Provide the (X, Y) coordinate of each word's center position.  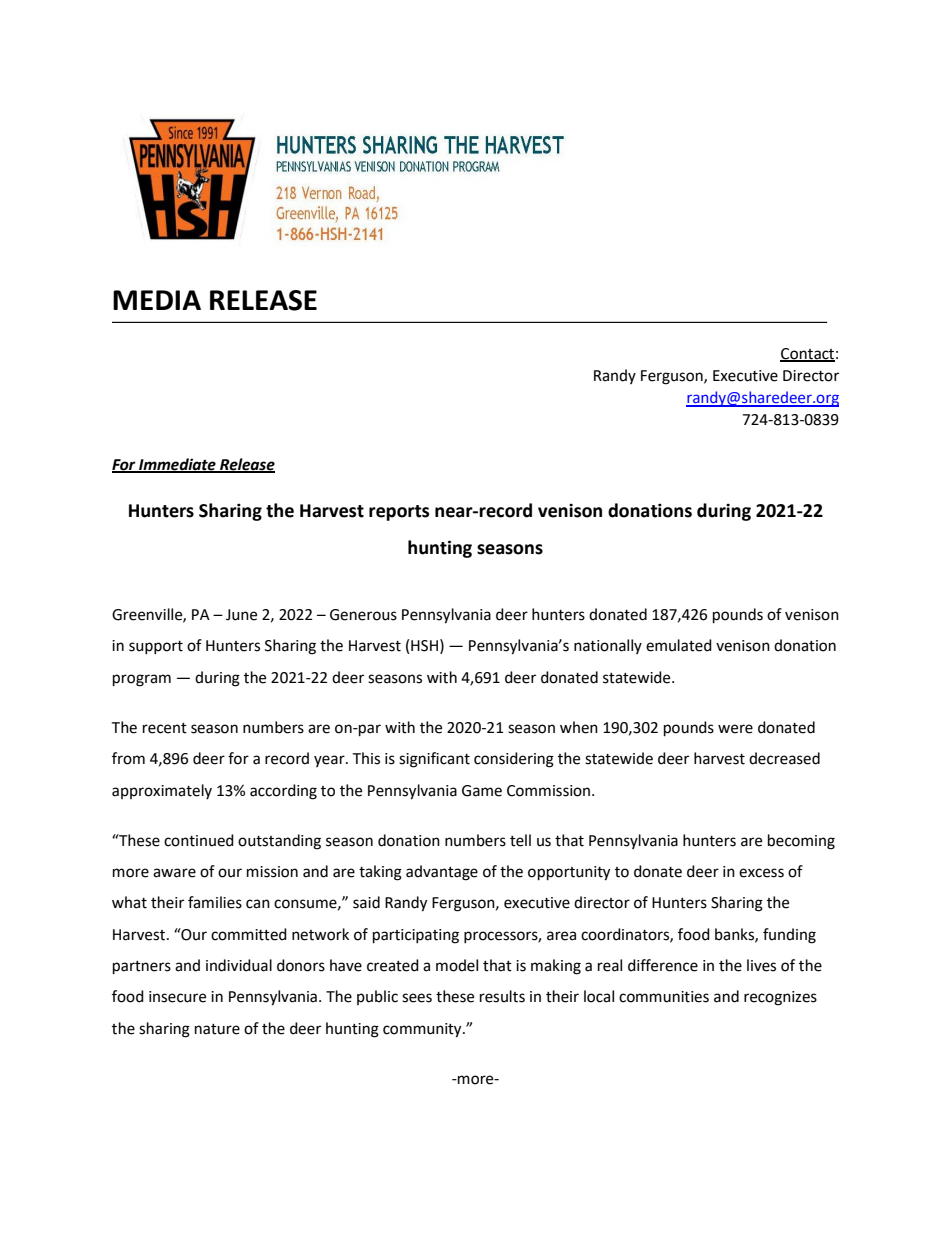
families (215, 902)
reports (399, 513)
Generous (363, 615)
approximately (162, 791)
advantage (442, 873)
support (156, 647)
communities (664, 997)
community (423, 1030)
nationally (608, 646)
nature (217, 1029)
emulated (679, 645)
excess (761, 873)
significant (434, 760)
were (735, 729)
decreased (784, 758)
